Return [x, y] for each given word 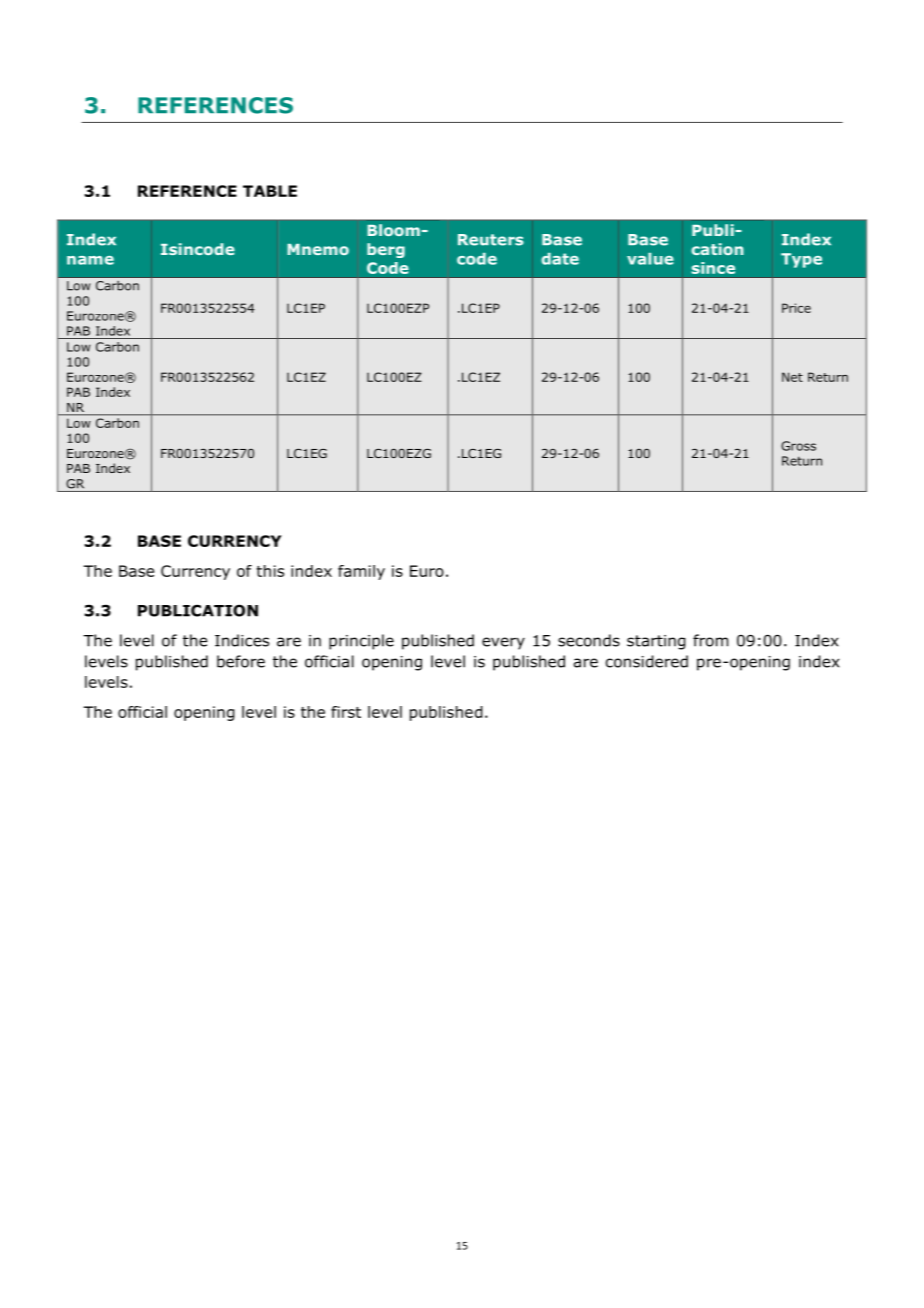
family [361, 572]
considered [647, 661]
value [650, 259]
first [346, 712]
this [270, 571]
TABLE [270, 191]
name [90, 260]
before [241, 661]
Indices [242, 640]
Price [796, 308]
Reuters [491, 240]
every [503, 643]
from [710, 640]
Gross [798, 446]
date [560, 259]
